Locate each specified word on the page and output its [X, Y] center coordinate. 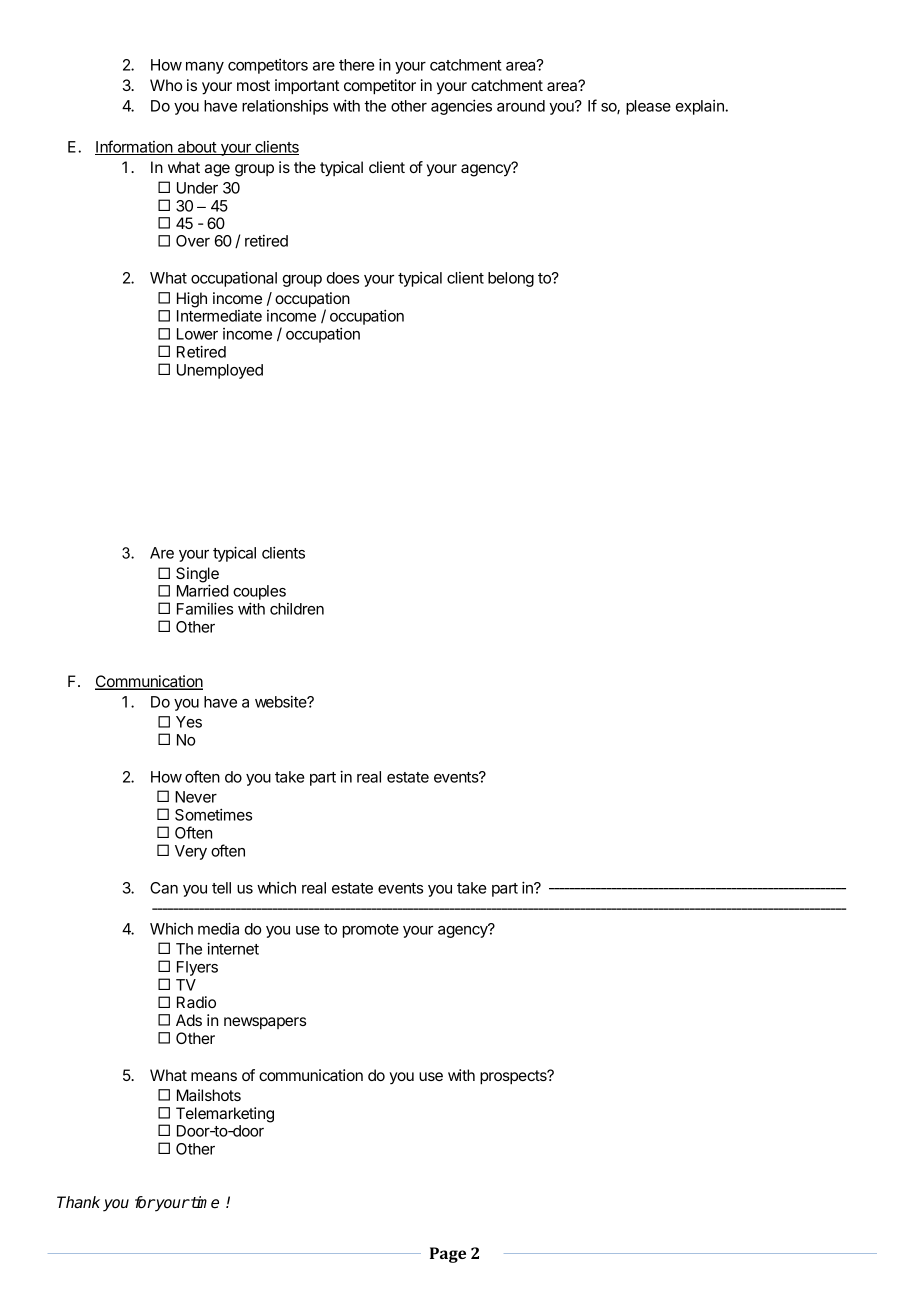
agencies [461, 107]
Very [191, 852]
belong [511, 279]
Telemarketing [225, 1115]
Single [197, 576]
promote [371, 931]
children [297, 609]
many [205, 68]
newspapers [265, 1023]
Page [448, 1255]
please [648, 107]
